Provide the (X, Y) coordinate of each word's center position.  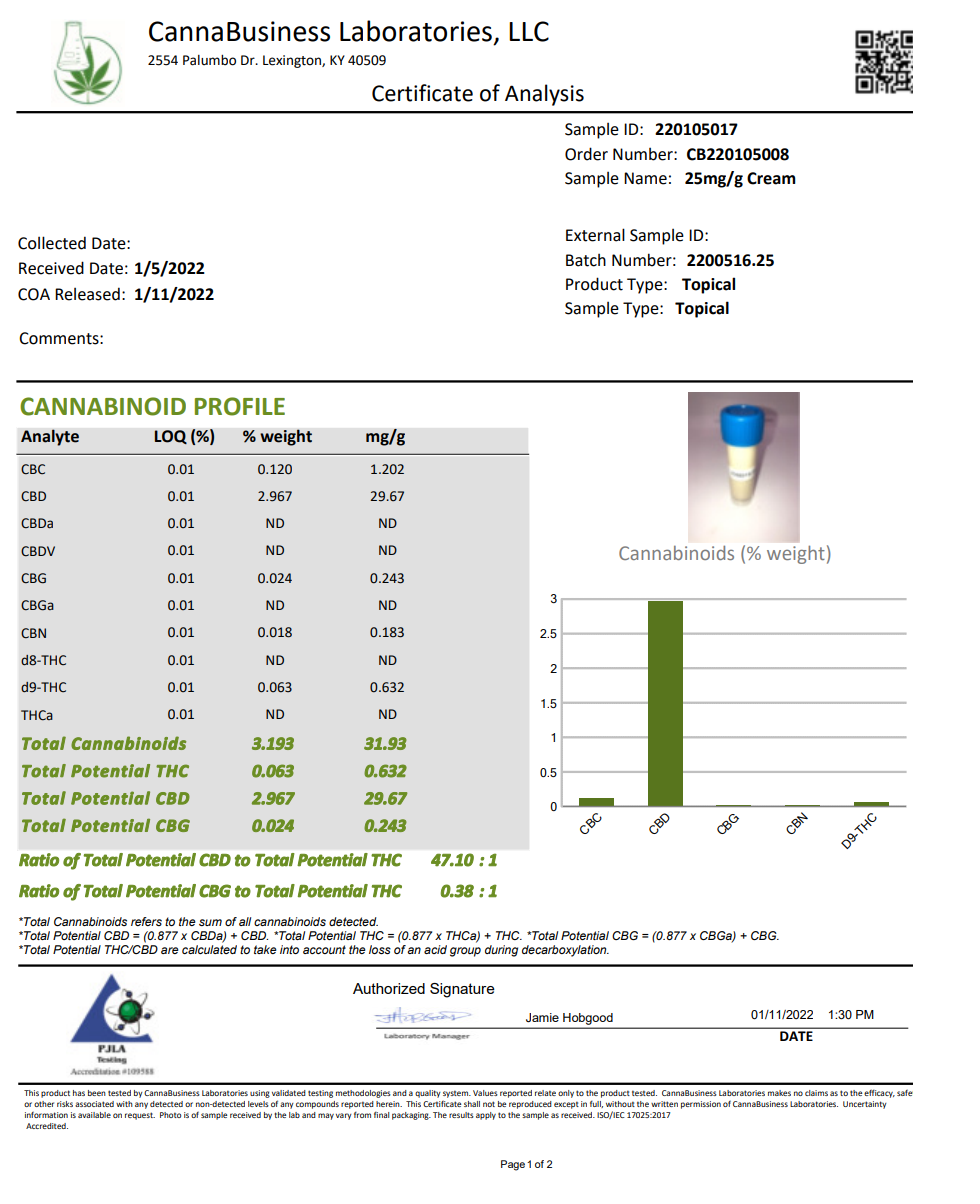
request (140, 1116)
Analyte (50, 437)
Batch (586, 260)
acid (435, 949)
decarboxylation (565, 951)
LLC (529, 31)
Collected (52, 243)
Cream (771, 178)
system (457, 1094)
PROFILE (240, 406)
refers (146, 921)
